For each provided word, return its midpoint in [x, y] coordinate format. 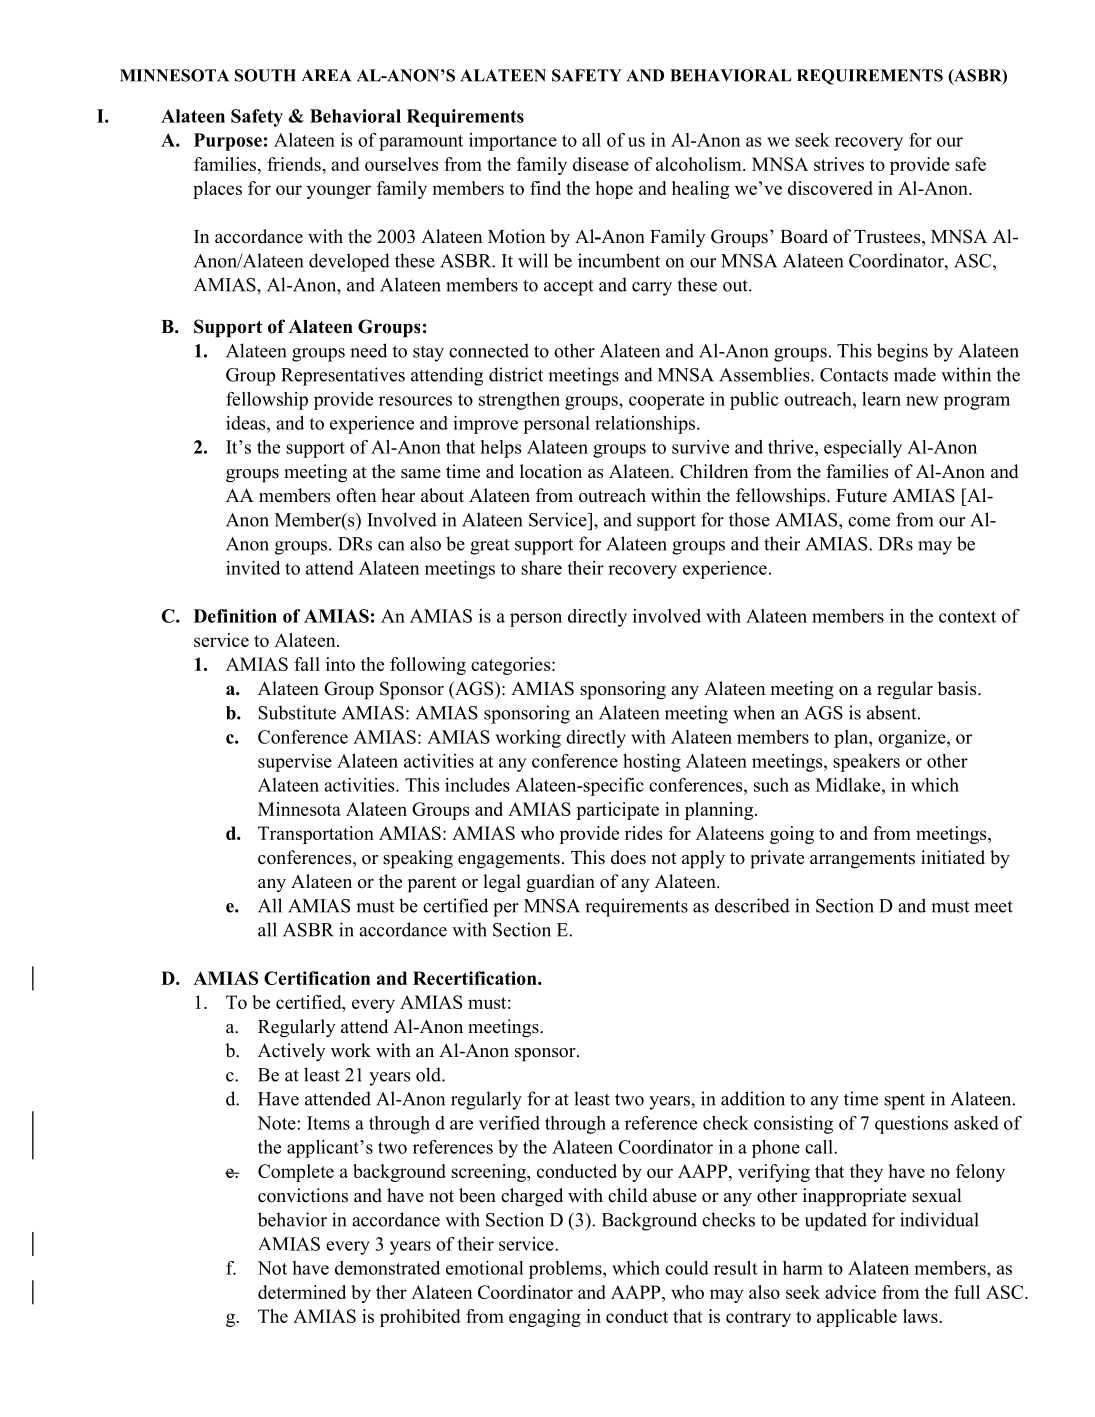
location [551, 471]
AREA [326, 75]
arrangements [862, 860]
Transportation [316, 835]
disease [601, 164]
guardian [560, 883]
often [356, 495]
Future [861, 496]
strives [839, 164]
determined [302, 1292]
